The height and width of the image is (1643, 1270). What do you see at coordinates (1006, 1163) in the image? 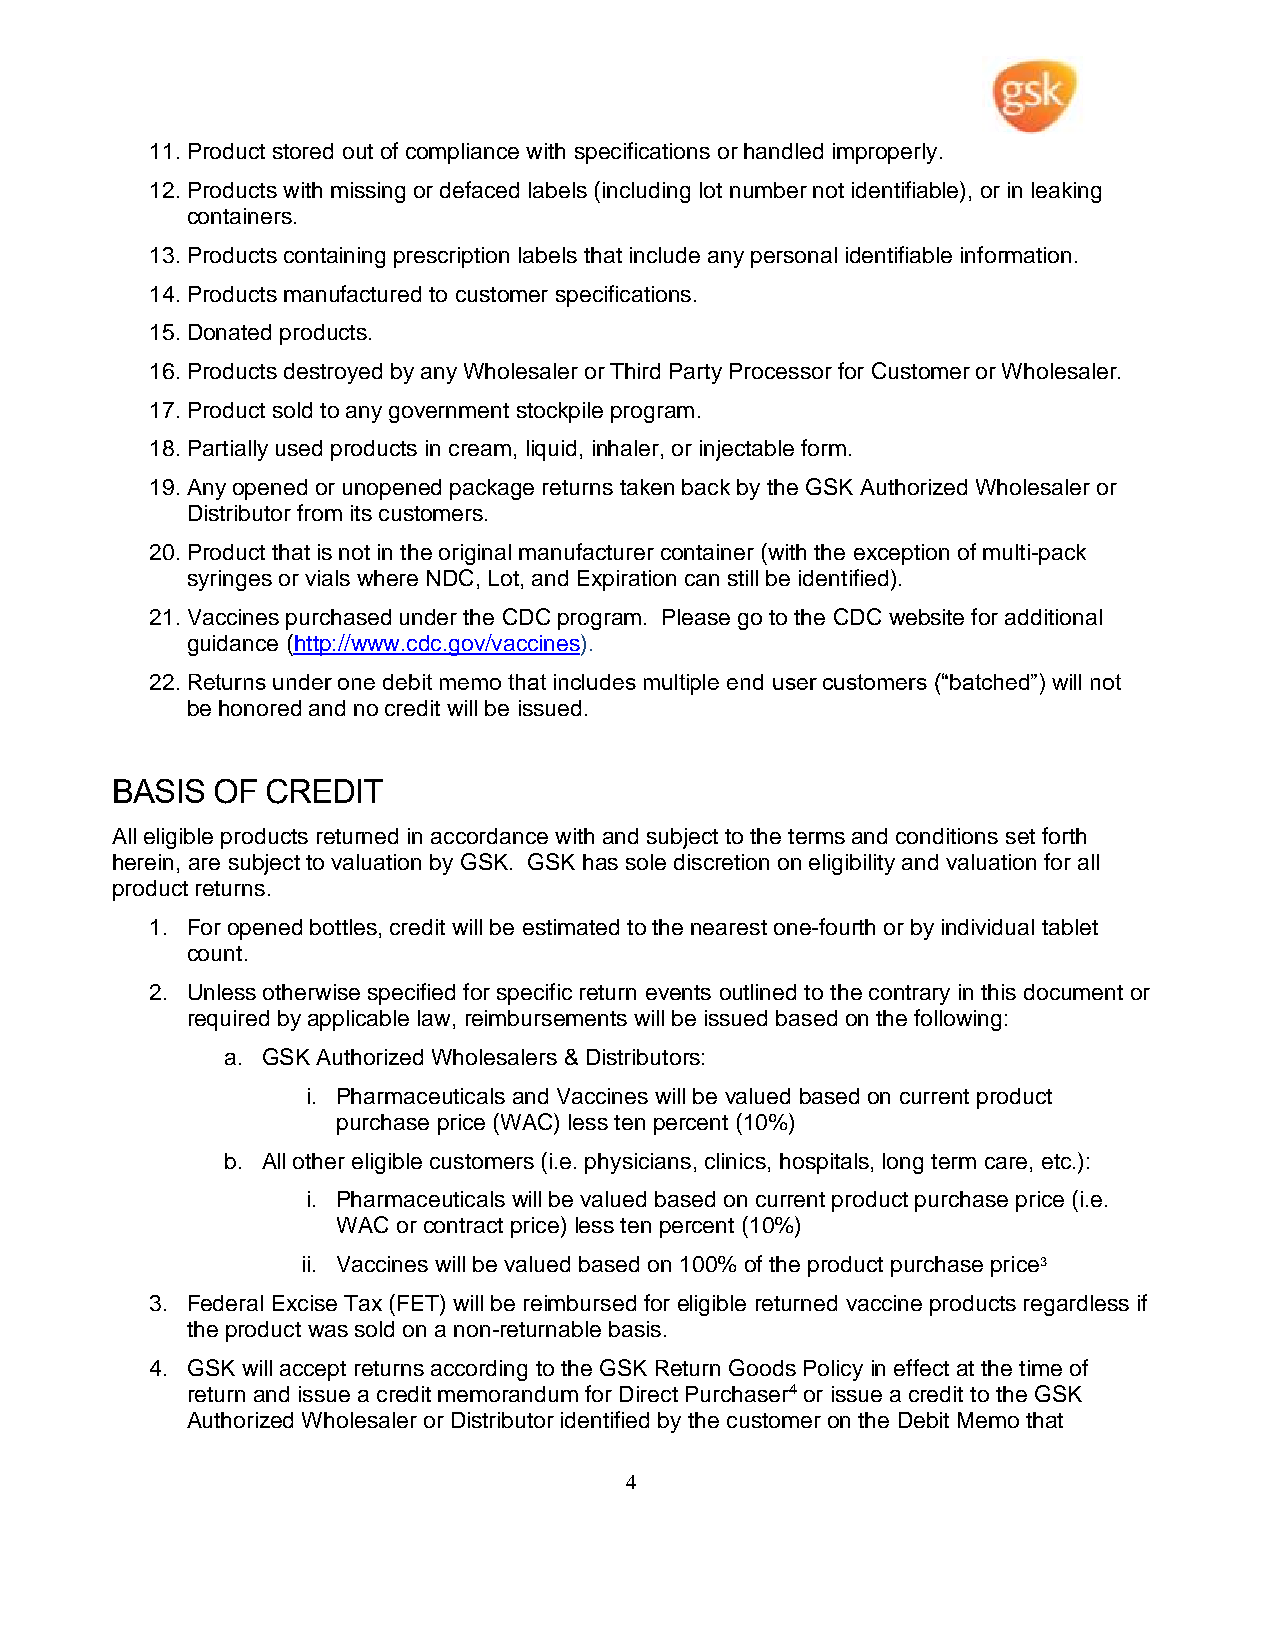
I see `care` at bounding box center [1006, 1163].
